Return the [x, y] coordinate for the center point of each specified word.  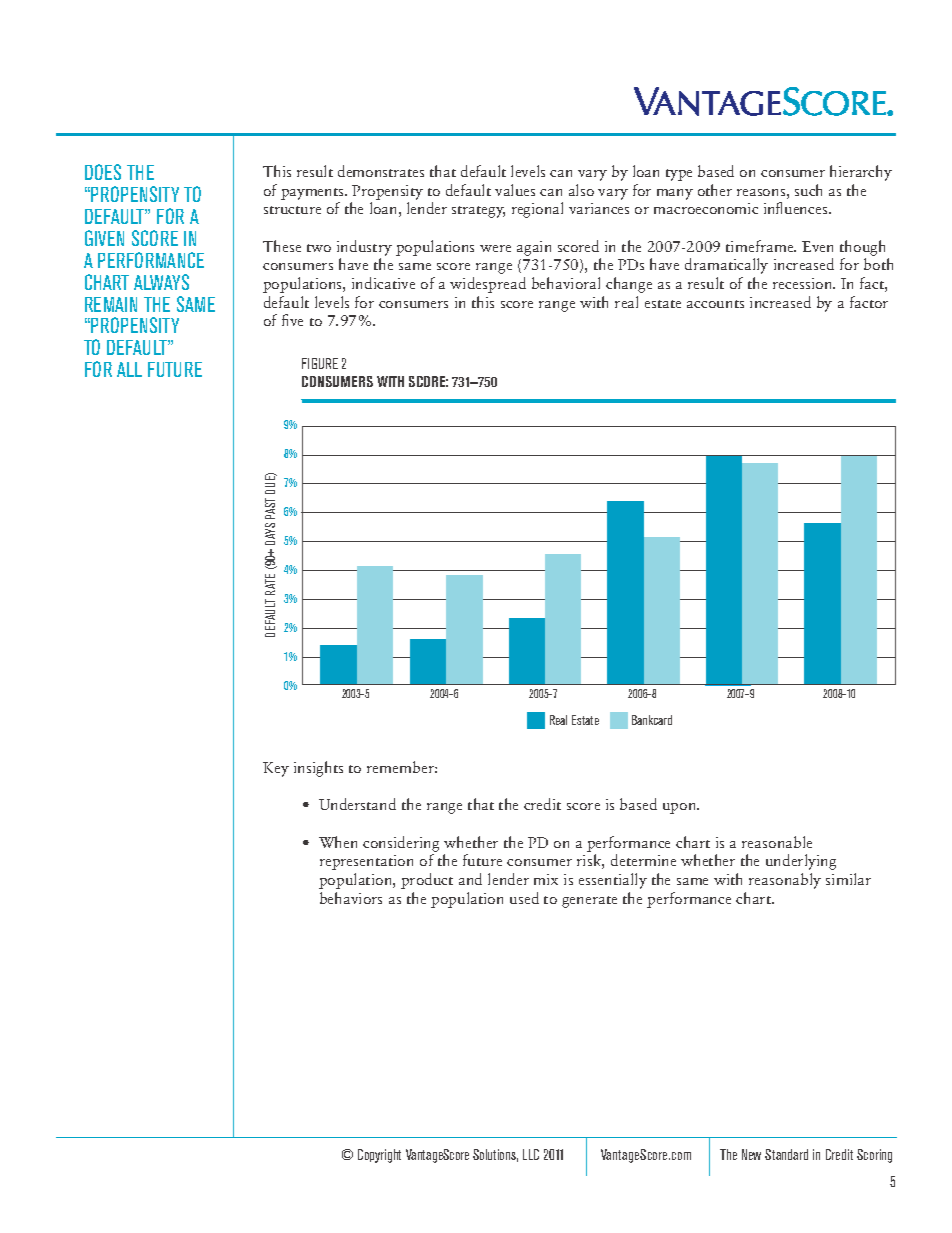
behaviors [351, 898]
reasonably [785, 881]
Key [276, 769]
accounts [715, 304]
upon [681, 808]
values [515, 190]
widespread [488, 285]
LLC [531, 1154]
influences [797, 208]
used [524, 898]
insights [318, 769]
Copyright [379, 1156]
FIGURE [320, 363]
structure [292, 210]
